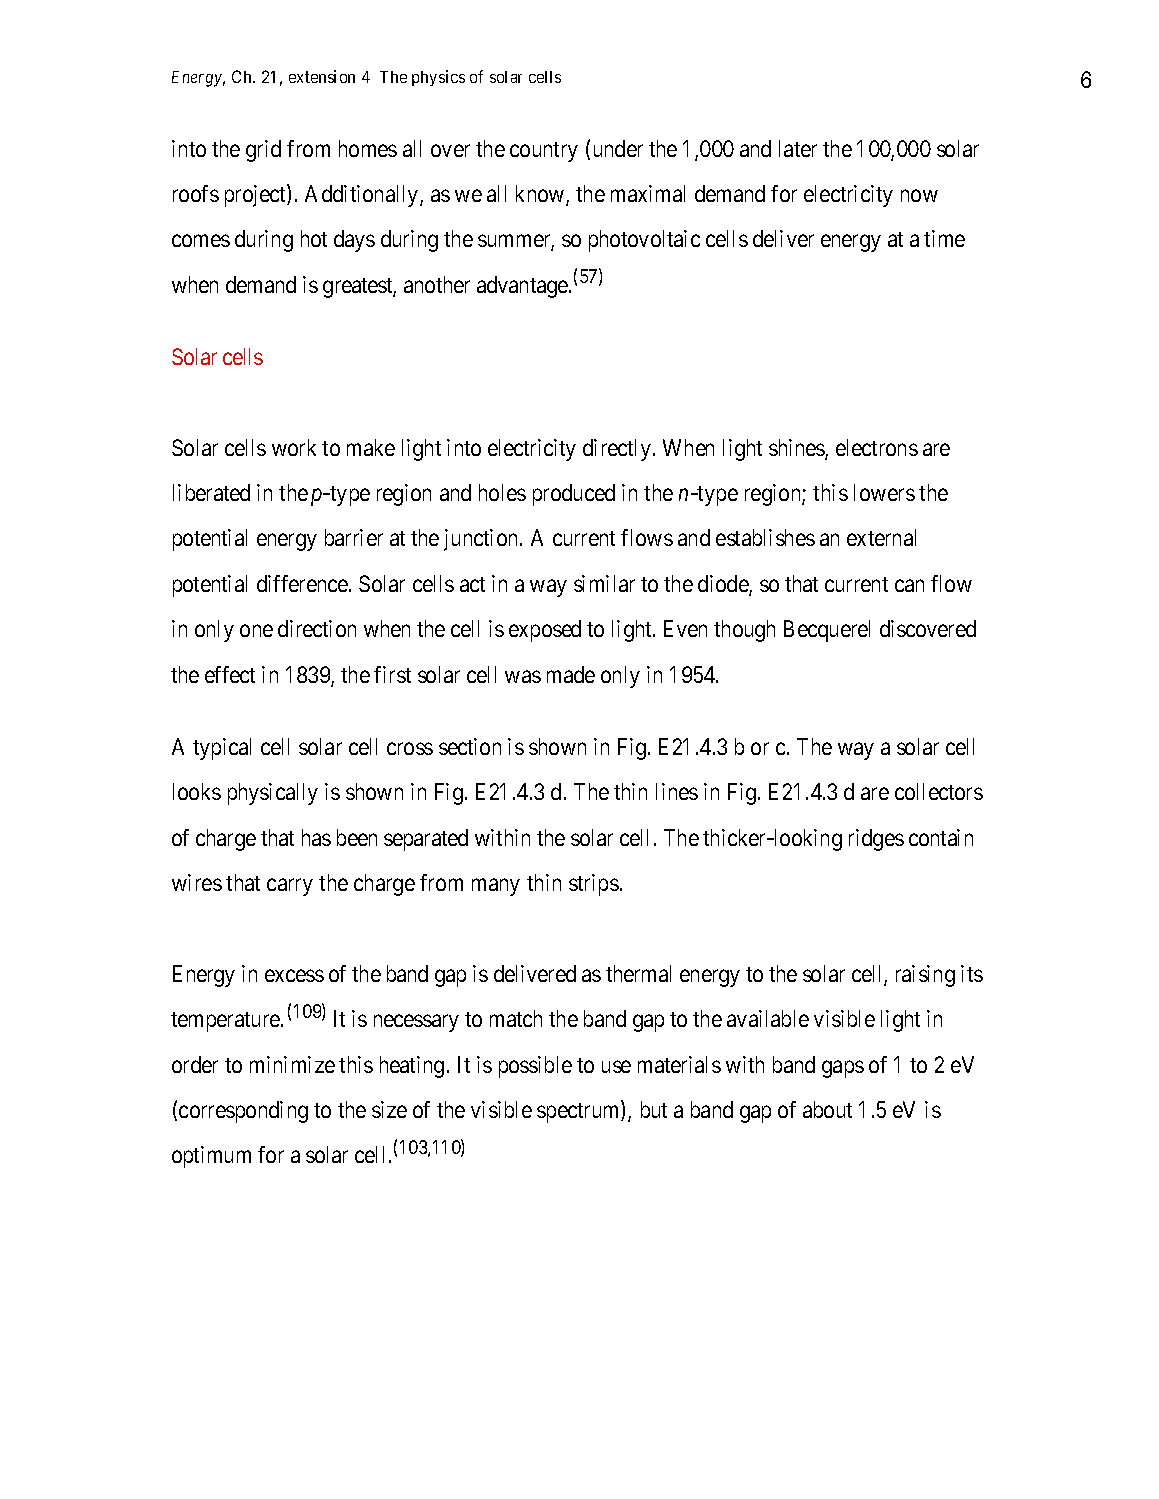 The image size is (1159, 1499). What do you see at coordinates (876, 840) in the screenshot?
I see `ridges` at bounding box center [876, 840].
